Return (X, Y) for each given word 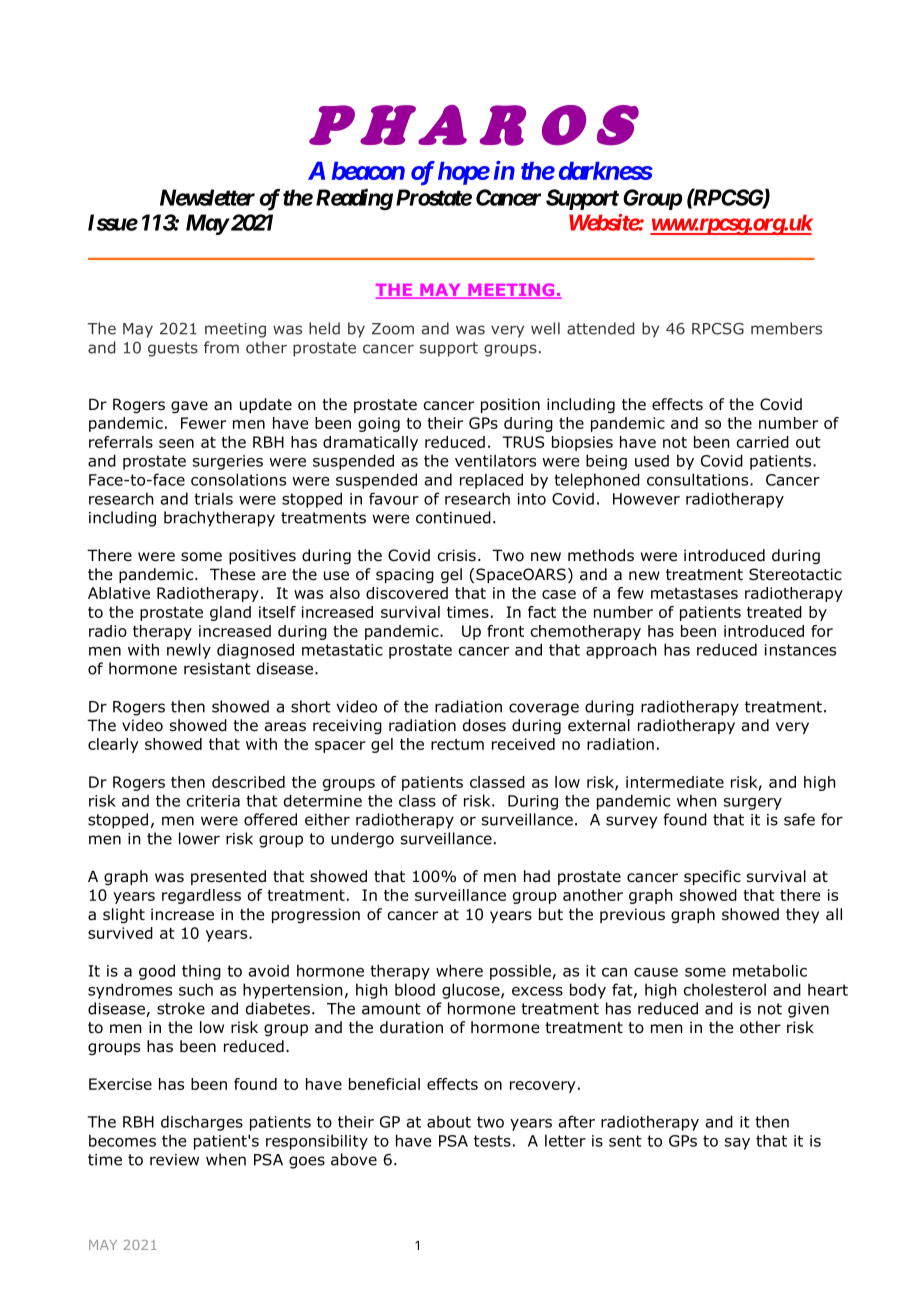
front (505, 631)
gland (230, 613)
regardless (201, 896)
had (537, 876)
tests (492, 1141)
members (786, 328)
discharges (202, 1123)
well (545, 328)
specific (712, 877)
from (221, 347)
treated (774, 612)
